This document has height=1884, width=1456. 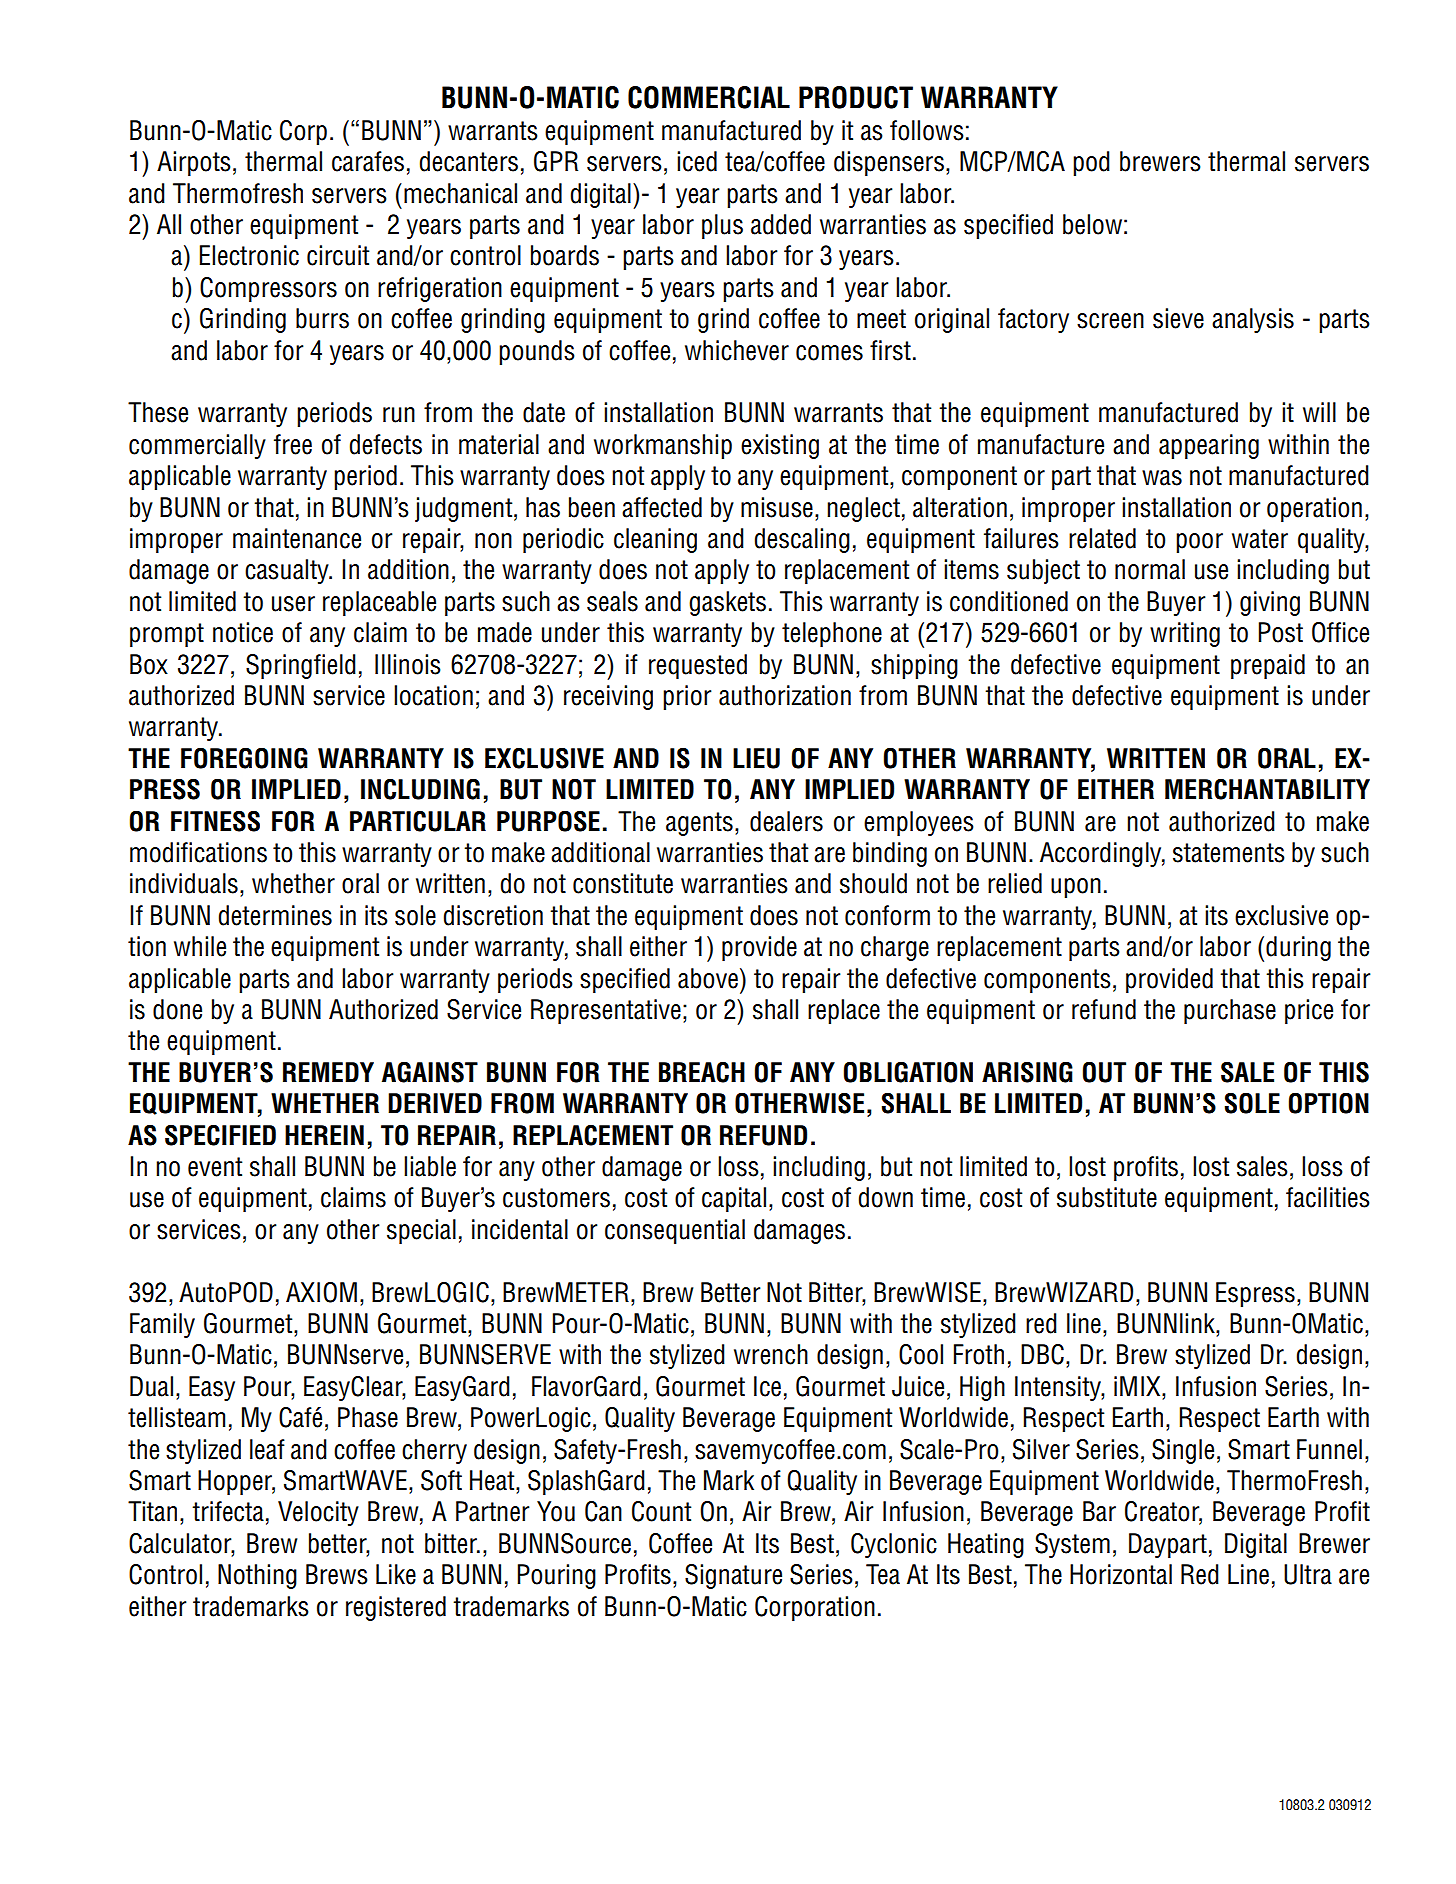 What do you see at coordinates (249, 255) in the document?
I see `Electronic` at bounding box center [249, 255].
